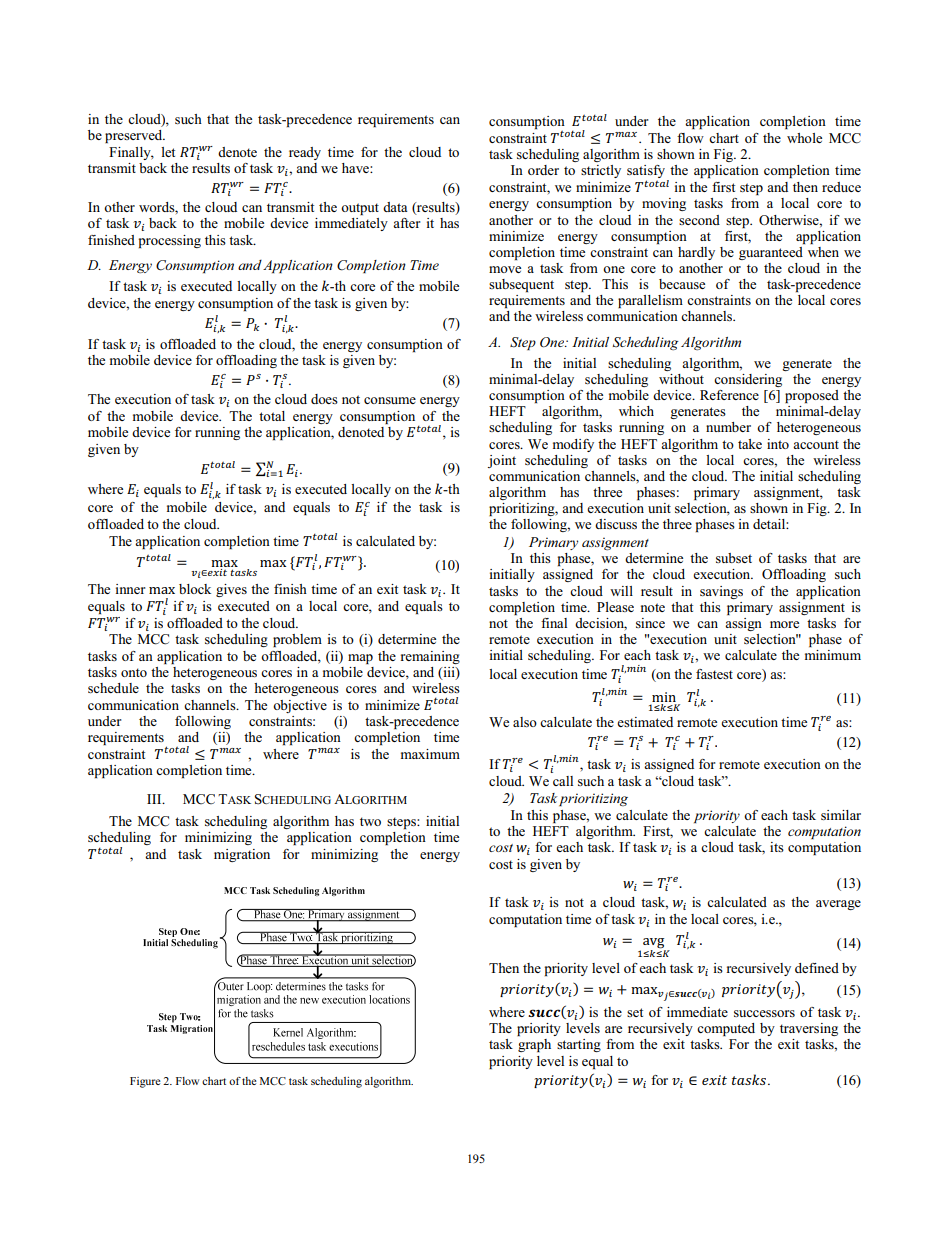 This screenshot has height=1233, width=952. What do you see at coordinates (430, 657) in the screenshot?
I see `remaining` at bounding box center [430, 657].
